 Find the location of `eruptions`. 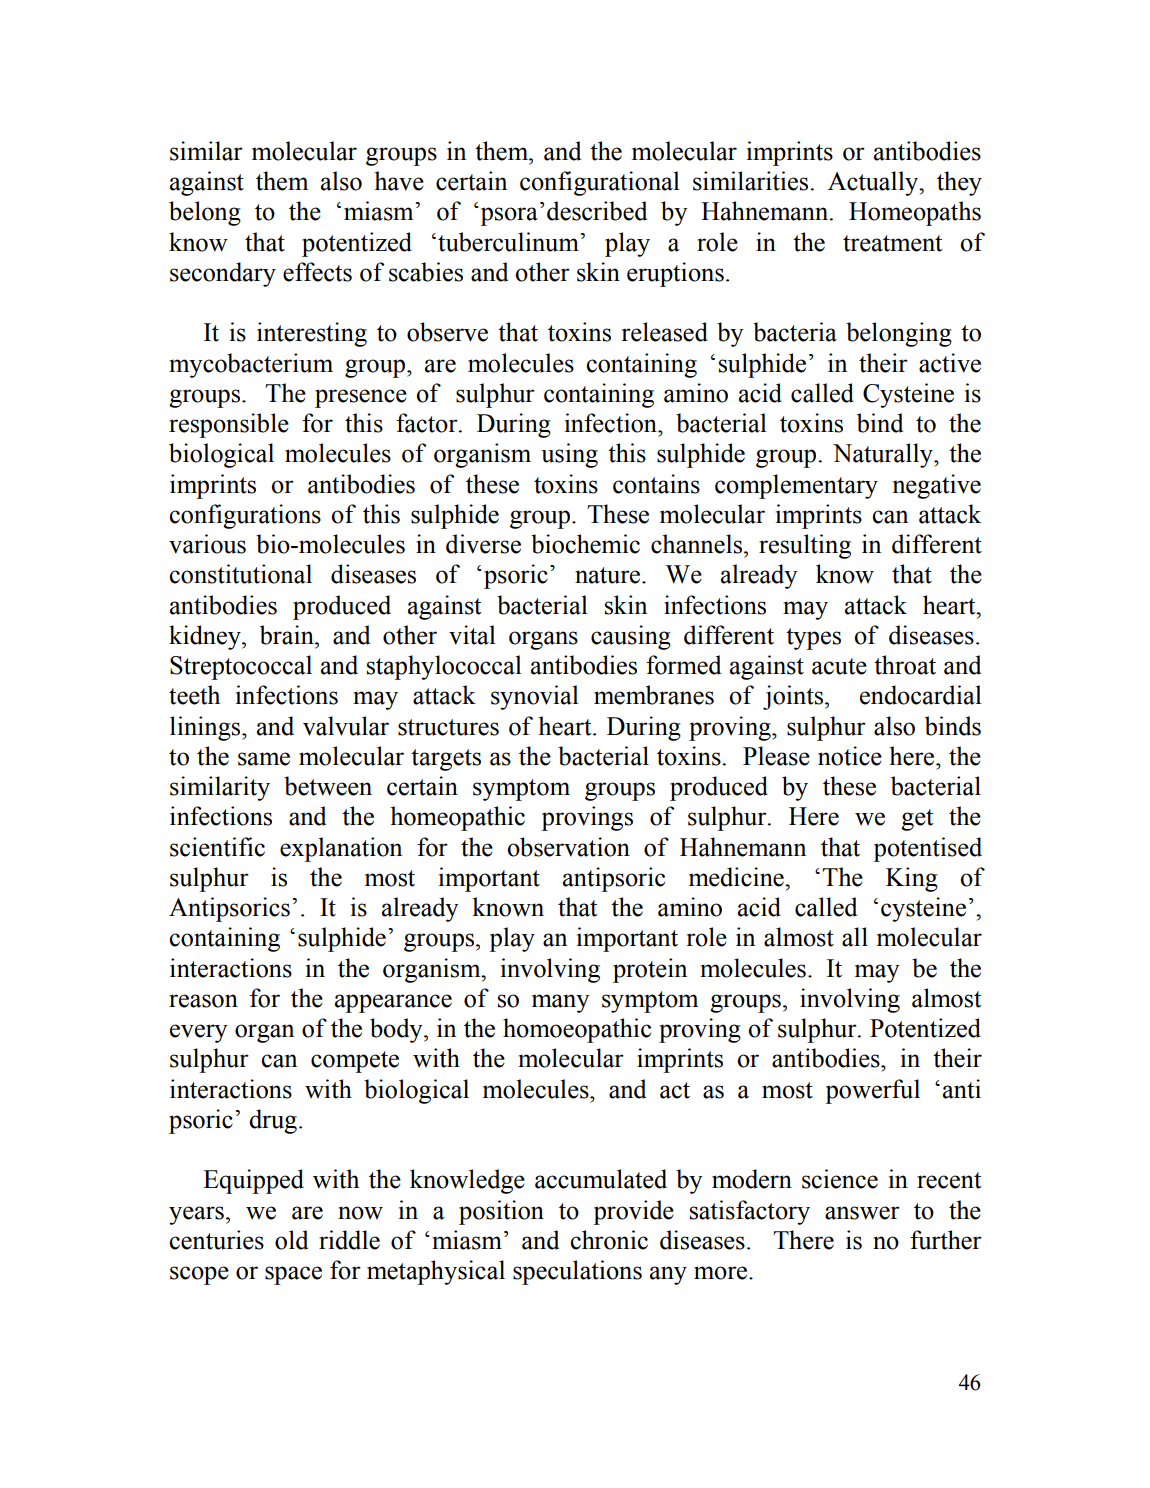

eruptions is located at coordinates (675, 274).
